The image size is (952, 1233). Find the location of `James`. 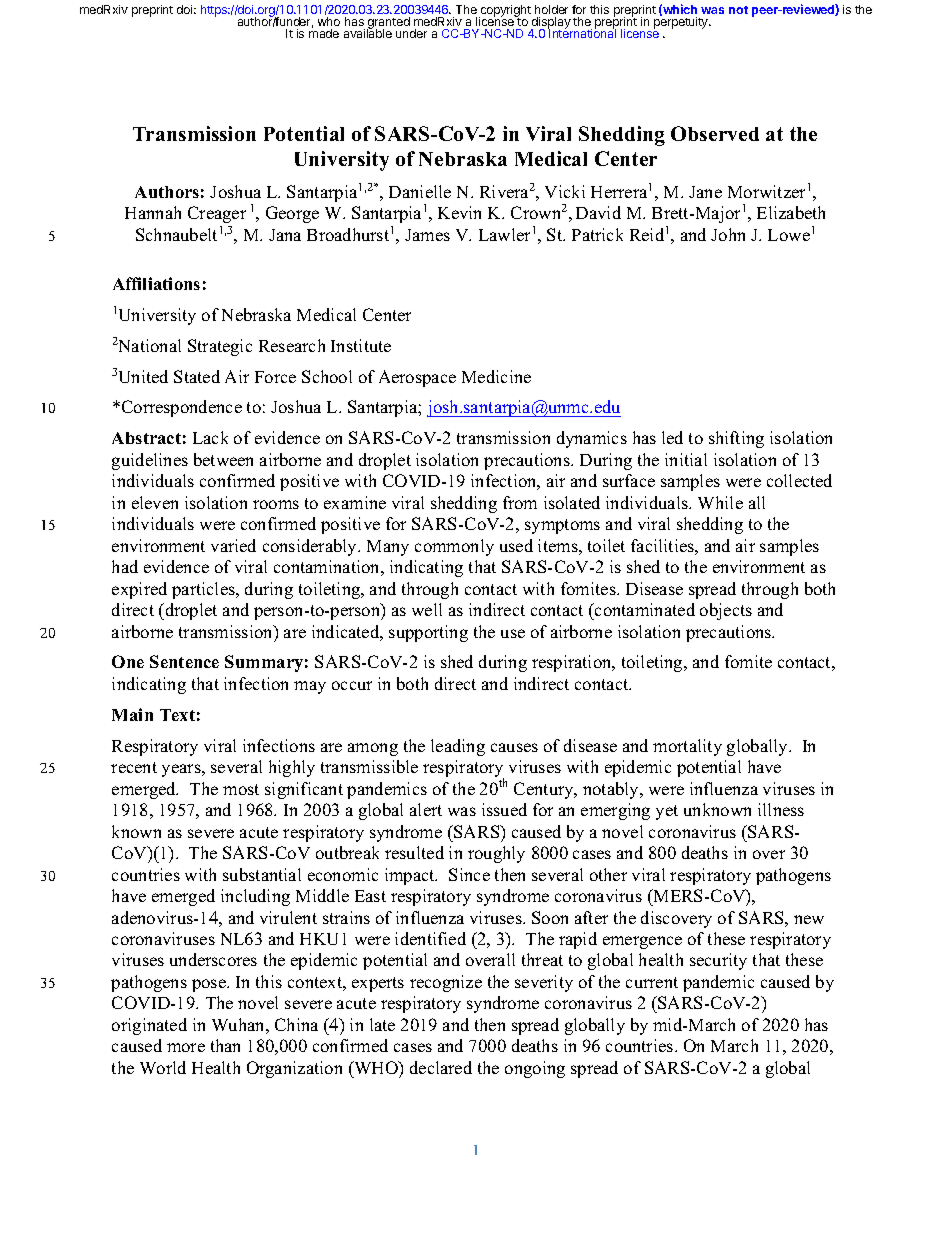

James is located at coordinates (427, 235).
